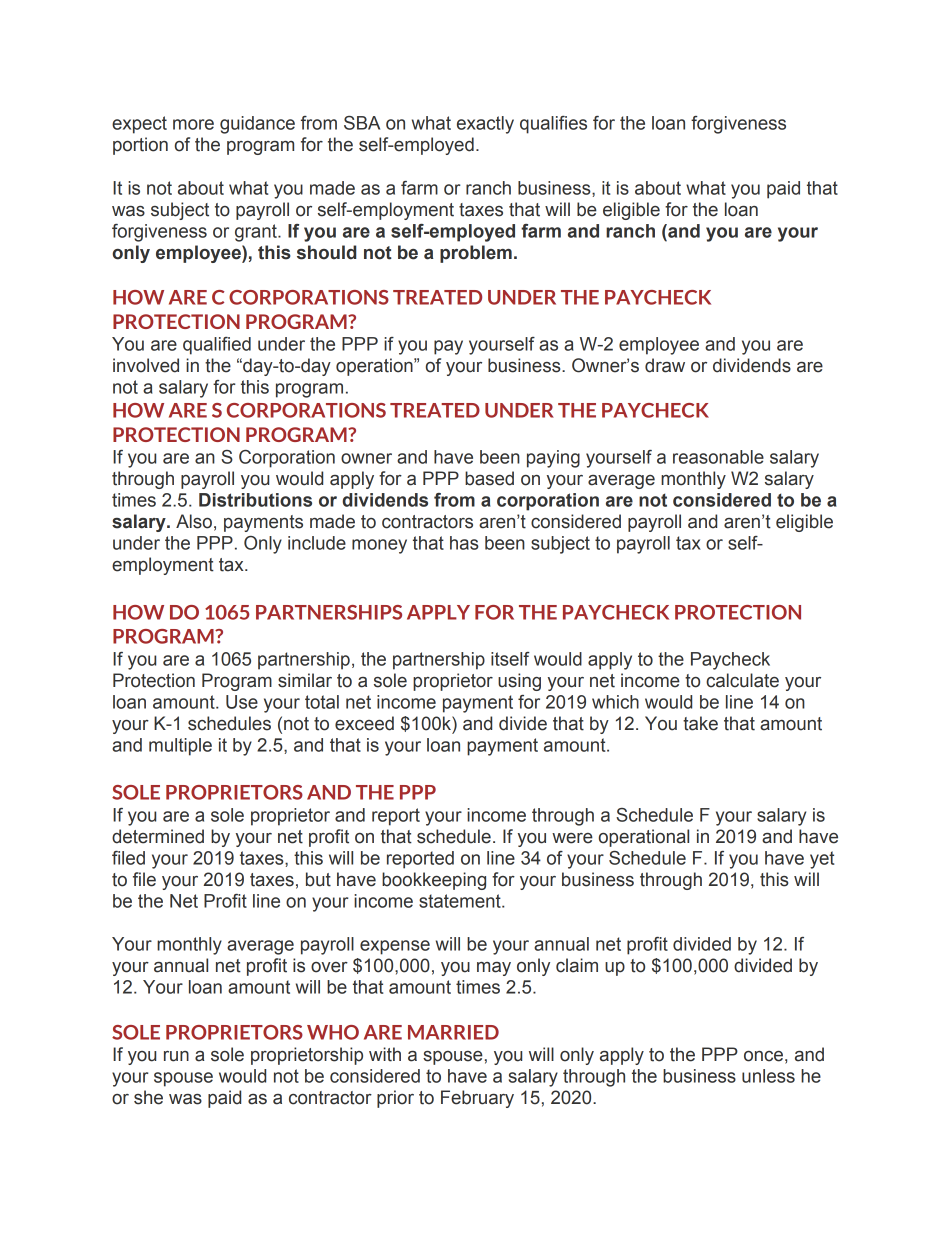  Describe the element at coordinates (718, 457) in the page. I see `reasonable` at that location.
